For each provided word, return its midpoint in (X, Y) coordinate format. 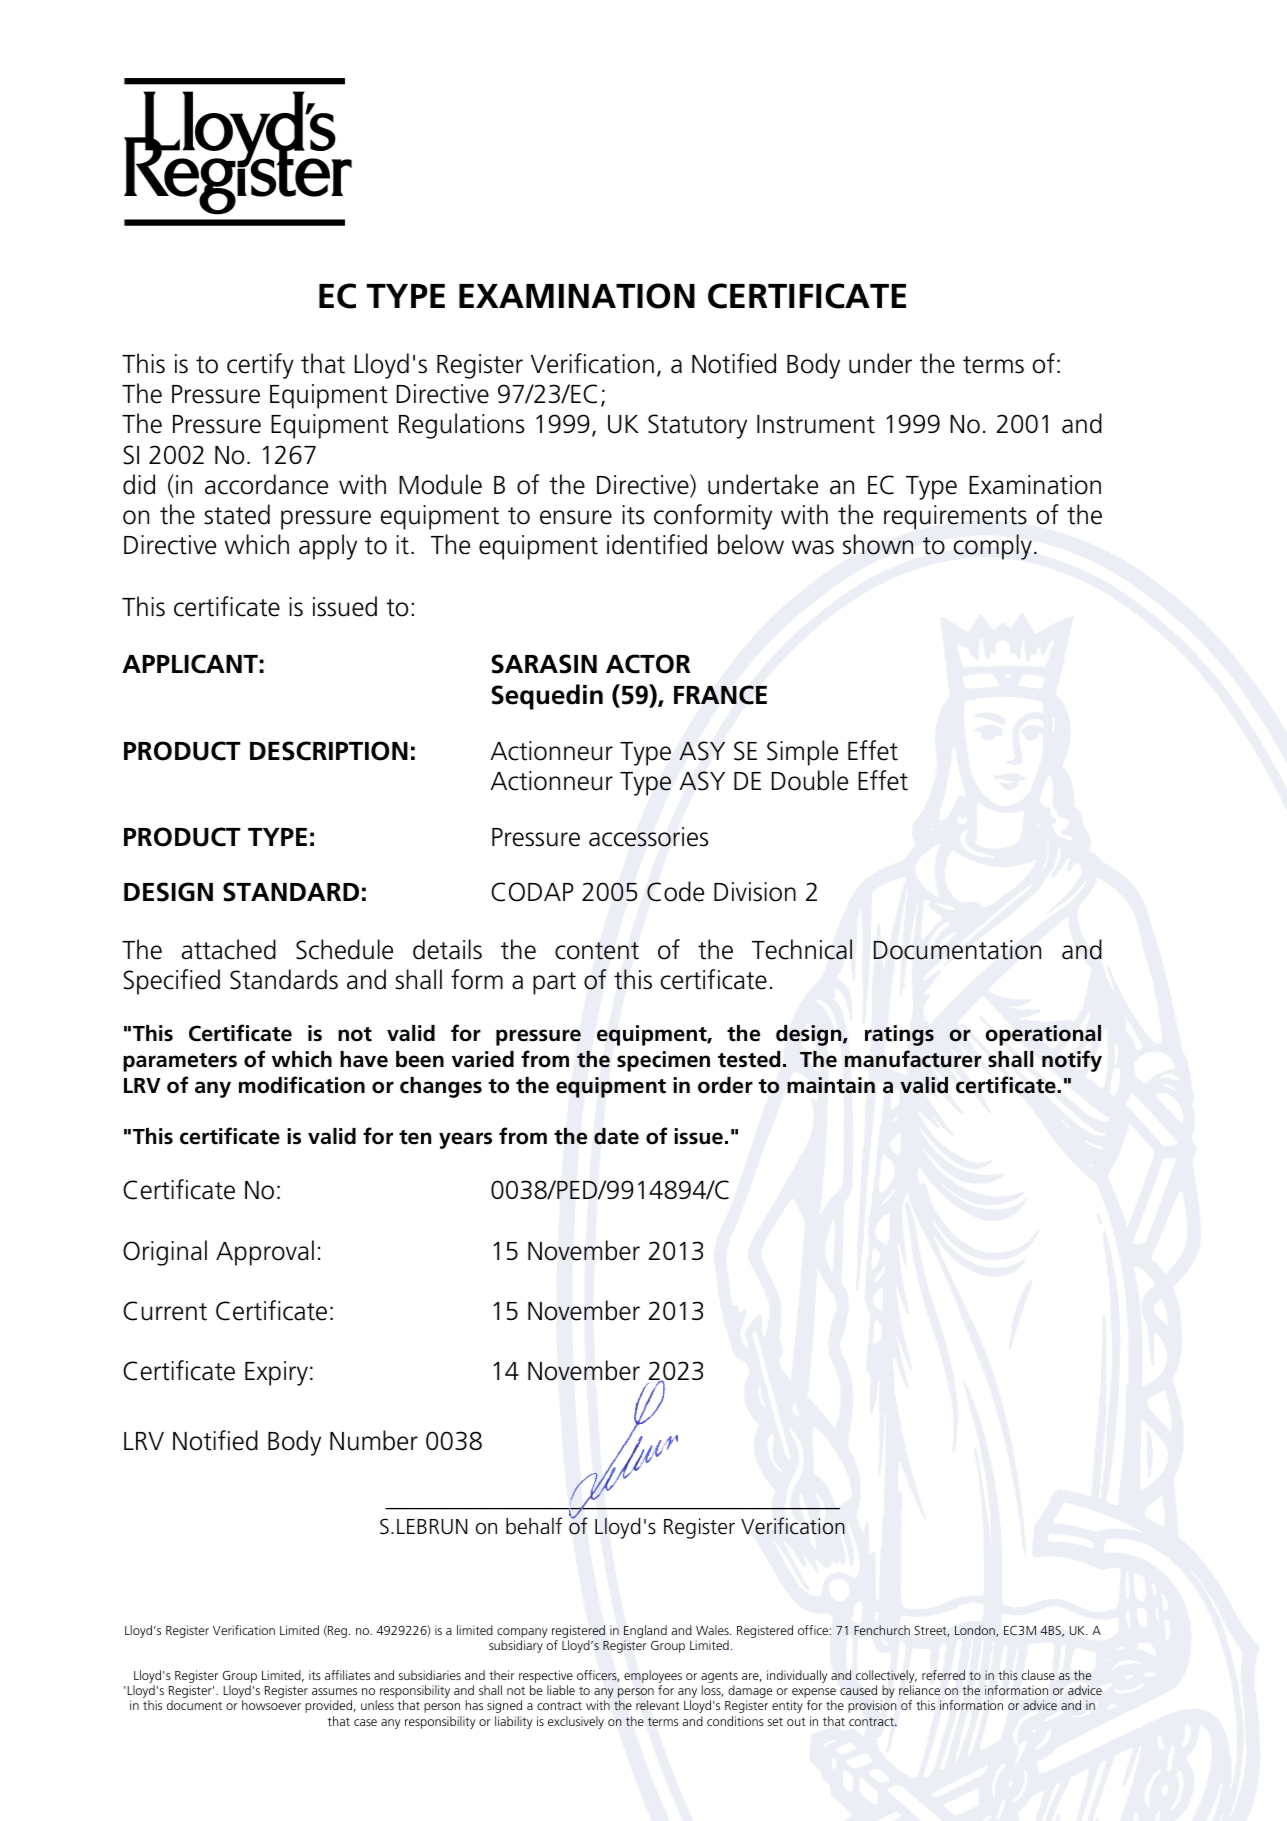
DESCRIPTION (329, 751)
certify (260, 366)
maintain (831, 1085)
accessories (648, 837)
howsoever (271, 1705)
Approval (265, 1253)
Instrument (816, 424)
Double (810, 780)
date (616, 1136)
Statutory (697, 426)
